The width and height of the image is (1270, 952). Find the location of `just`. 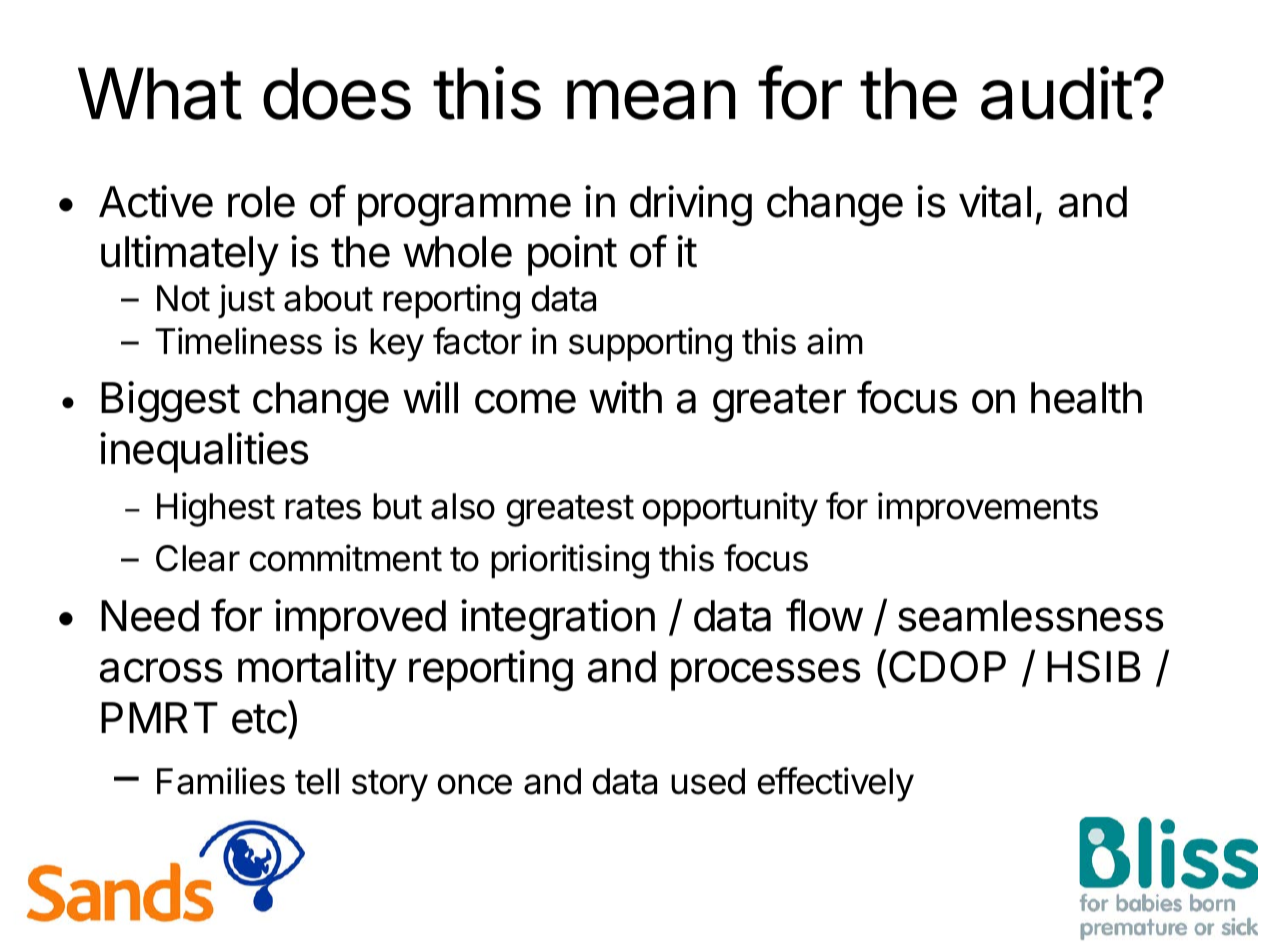

just is located at coordinates (246, 301).
